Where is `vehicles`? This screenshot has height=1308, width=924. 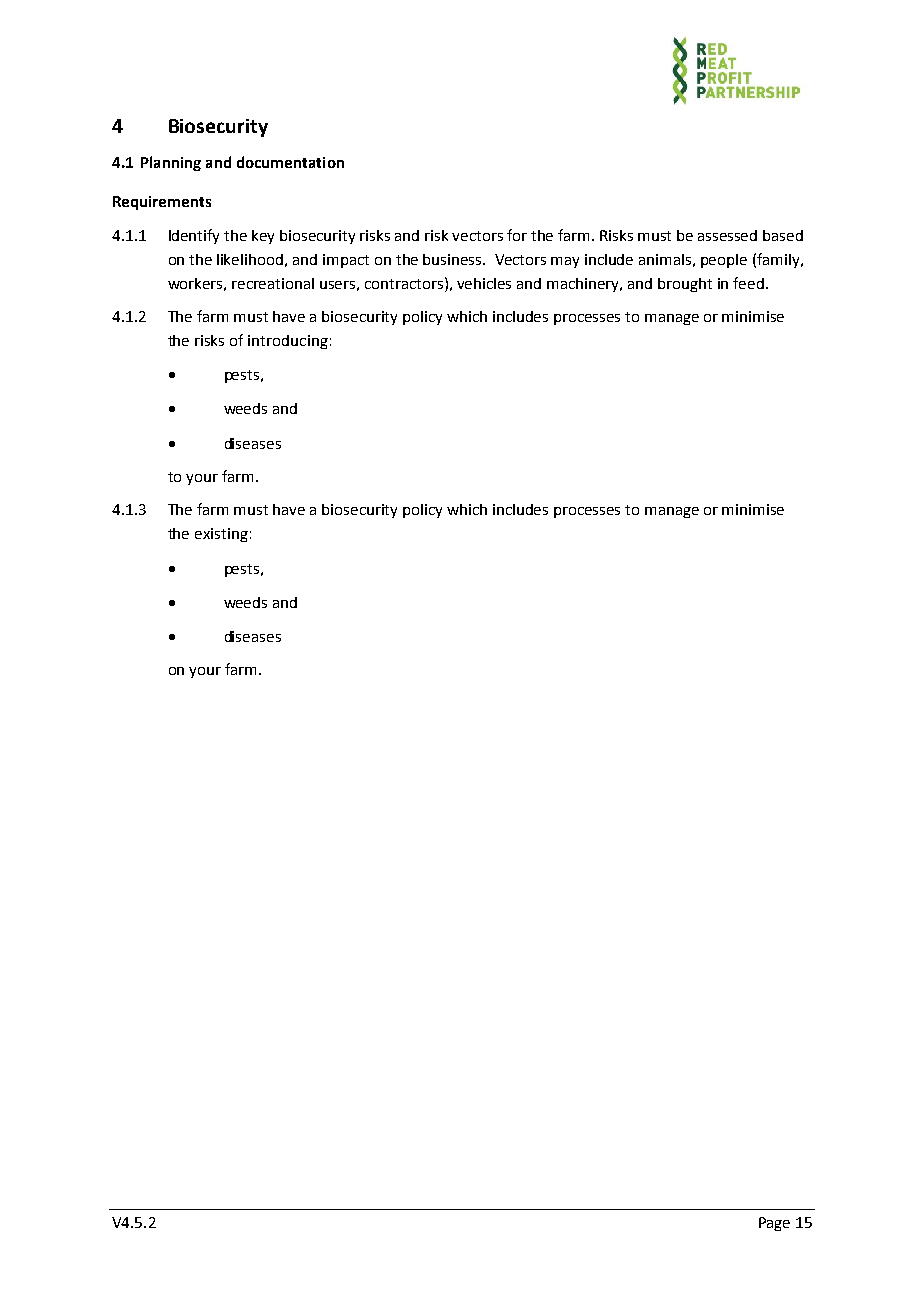 vehicles is located at coordinates (484, 283).
